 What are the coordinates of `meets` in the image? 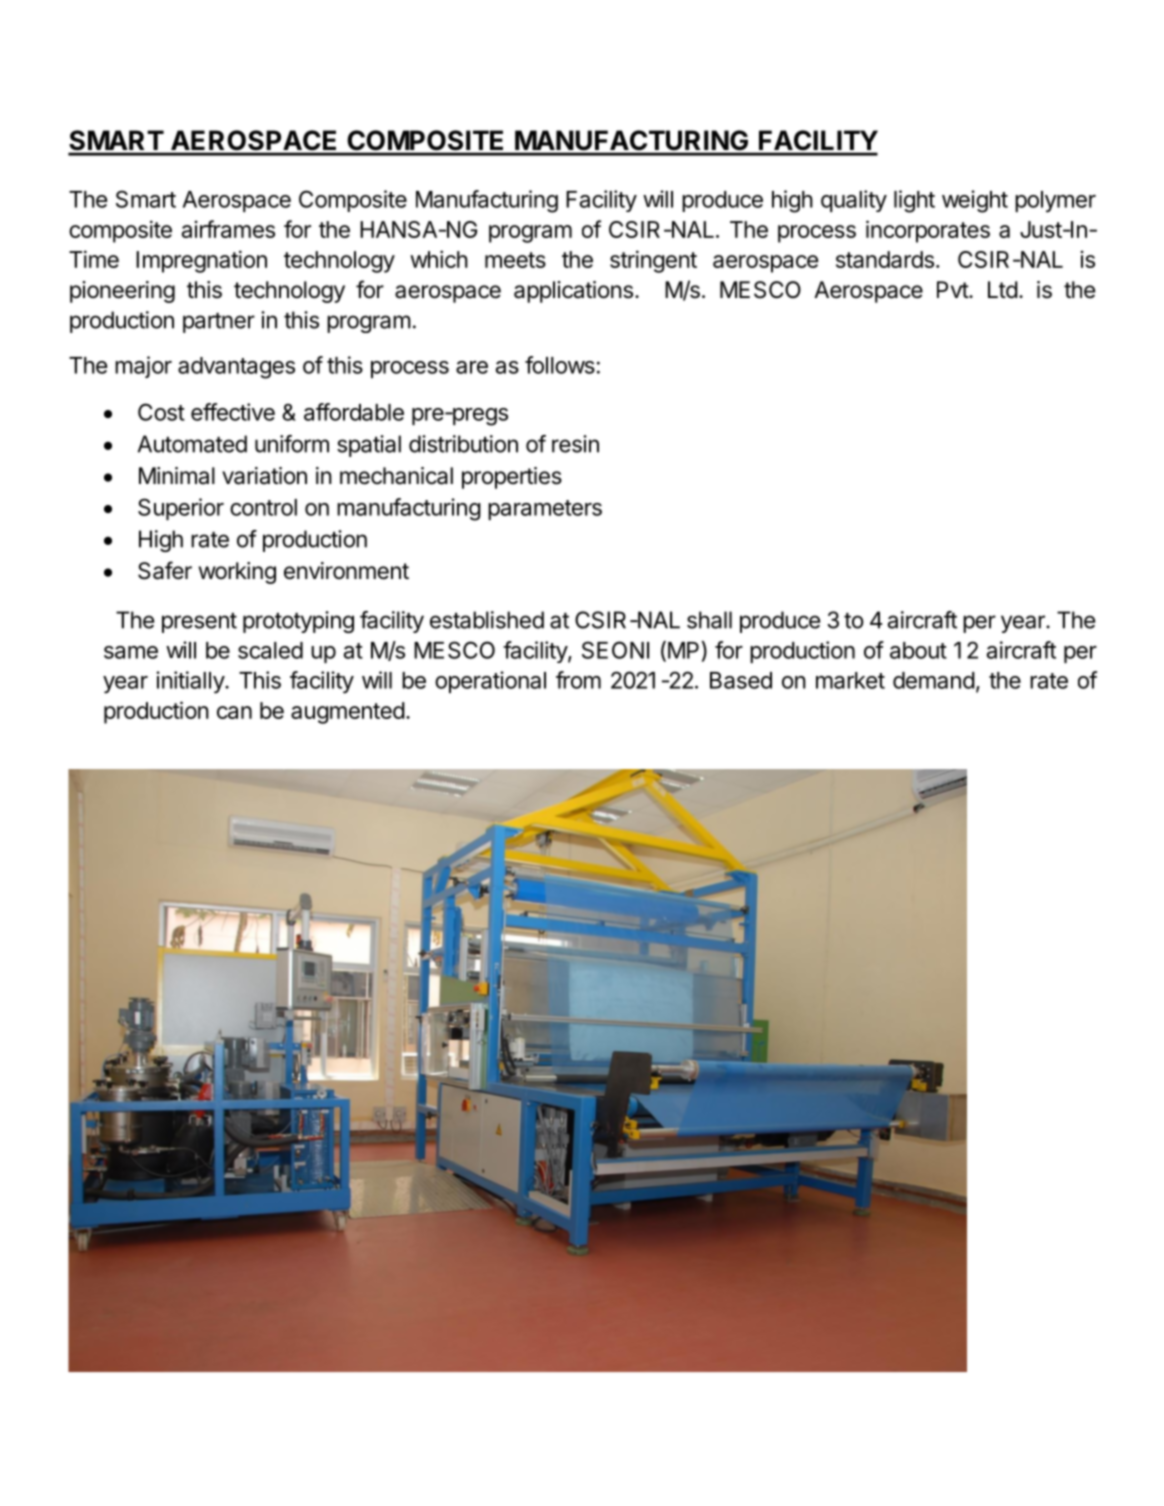 It's located at (515, 260).
